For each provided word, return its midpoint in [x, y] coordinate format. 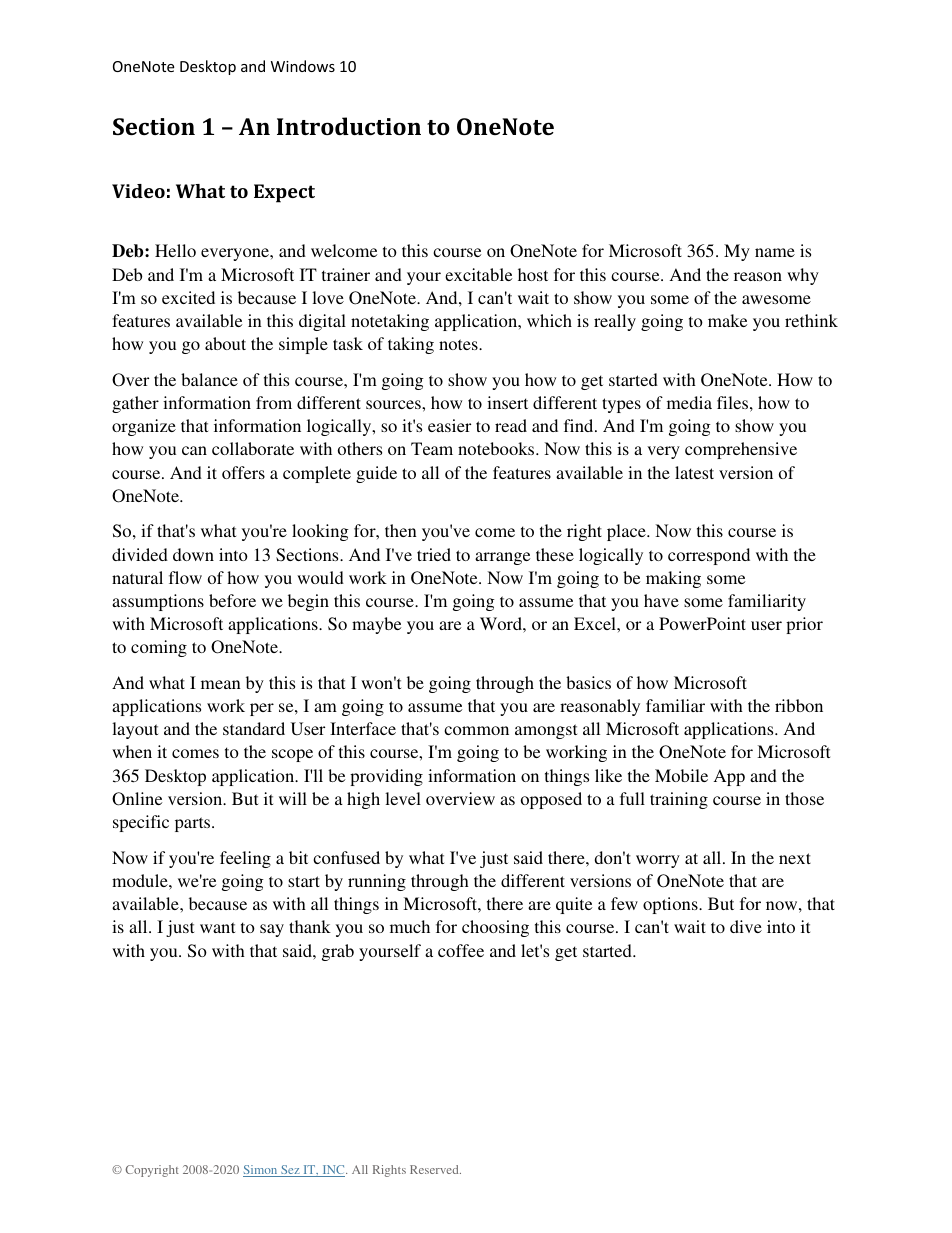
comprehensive [741, 450]
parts [194, 824]
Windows [303, 66]
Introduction [349, 126]
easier [449, 425]
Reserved [435, 1169]
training [679, 800]
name [775, 252]
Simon [261, 1171]
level [403, 798]
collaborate [253, 448]
